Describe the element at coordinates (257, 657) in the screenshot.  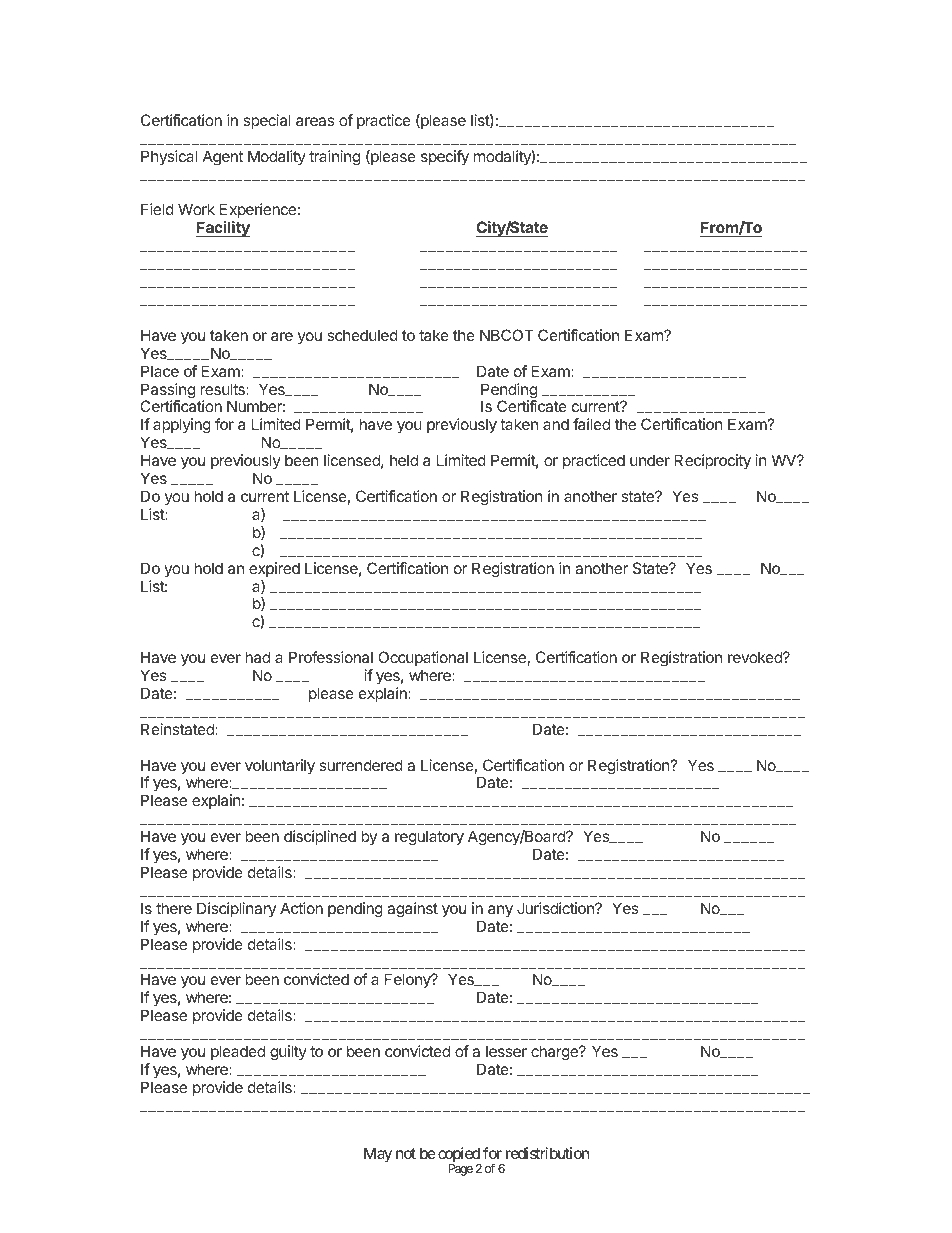
I see `had` at that location.
